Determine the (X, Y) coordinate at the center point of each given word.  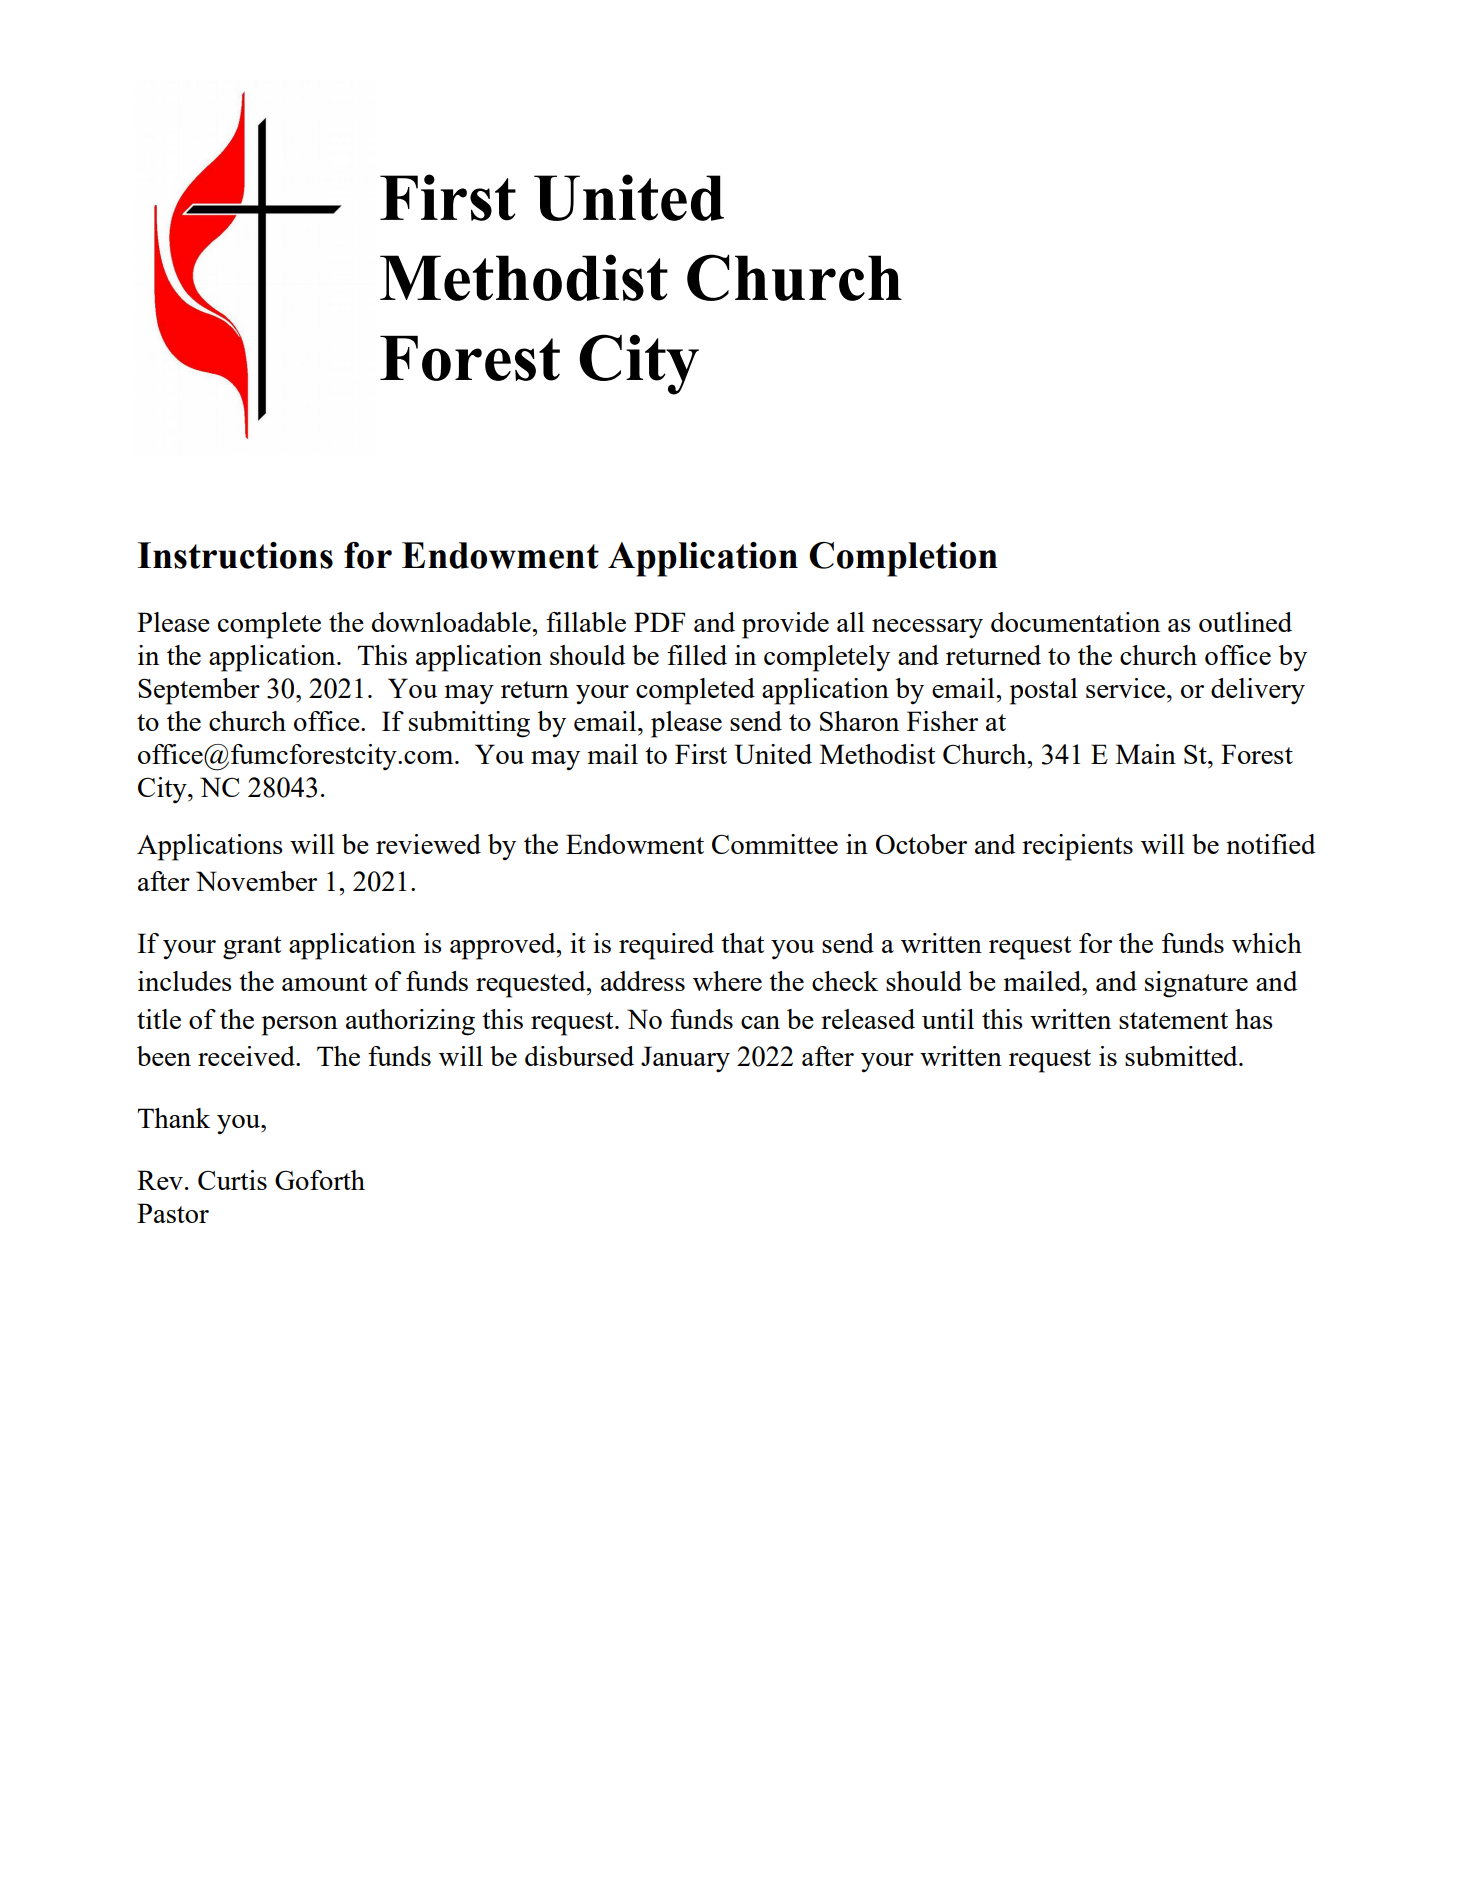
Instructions (235, 555)
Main (1146, 754)
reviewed (428, 844)
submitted (1182, 1056)
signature (1196, 984)
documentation (1075, 622)
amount (325, 982)
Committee (775, 844)
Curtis (232, 1180)
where (727, 981)
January (685, 1059)
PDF (659, 622)
